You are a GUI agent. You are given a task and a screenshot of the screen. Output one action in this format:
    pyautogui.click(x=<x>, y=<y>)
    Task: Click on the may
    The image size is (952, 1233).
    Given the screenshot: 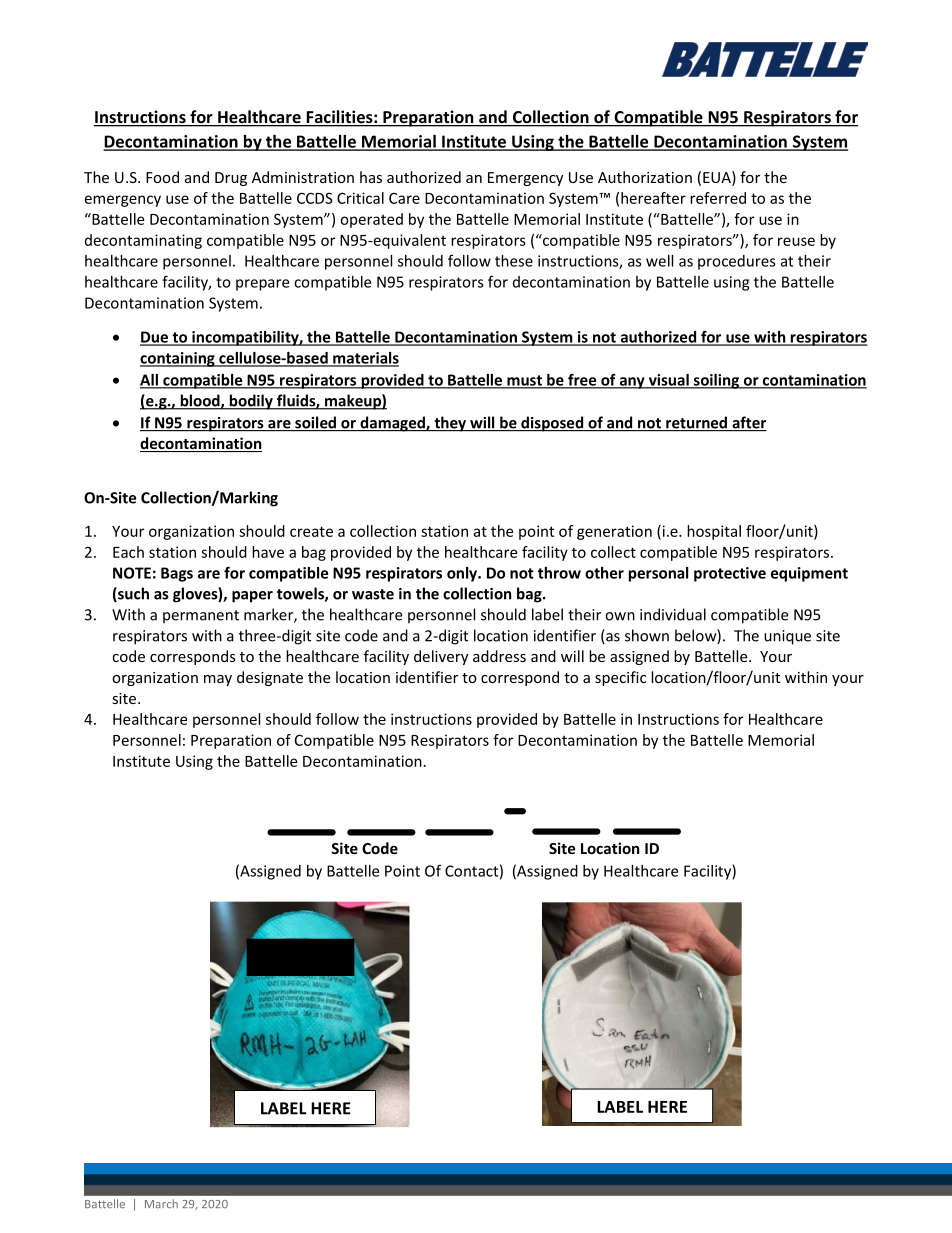 What is the action you would take?
    pyautogui.click(x=218, y=680)
